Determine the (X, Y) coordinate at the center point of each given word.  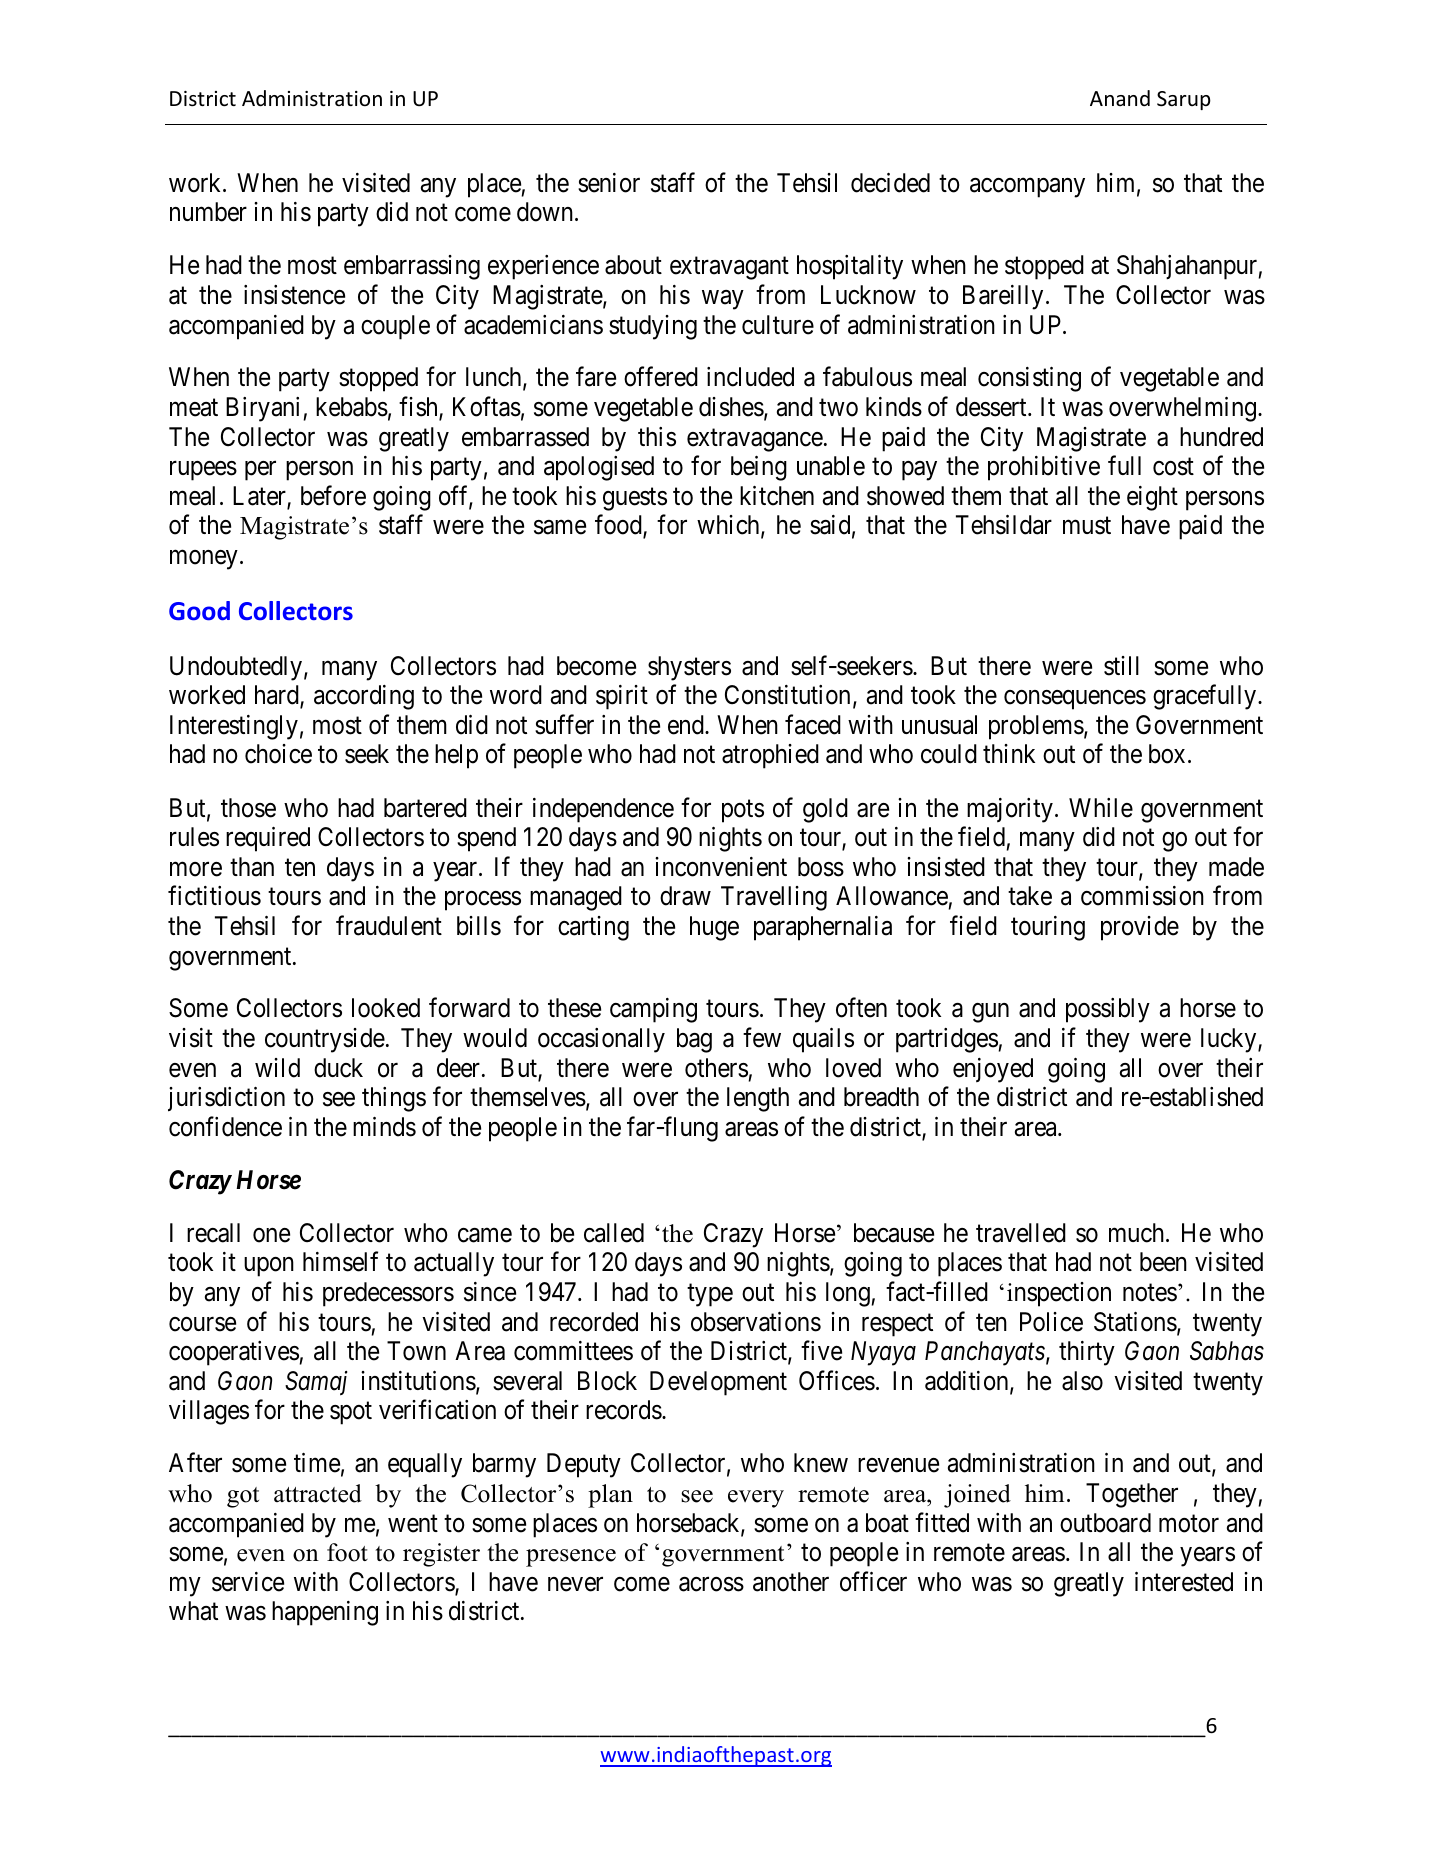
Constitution (787, 695)
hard (278, 696)
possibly (1108, 1010)
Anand (1120, 98)
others (716, 1068)
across (711, 1584)
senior (609, 183)
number (208, 212)
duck (338, 1068)
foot (347, 1552)
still (1121, 666)
